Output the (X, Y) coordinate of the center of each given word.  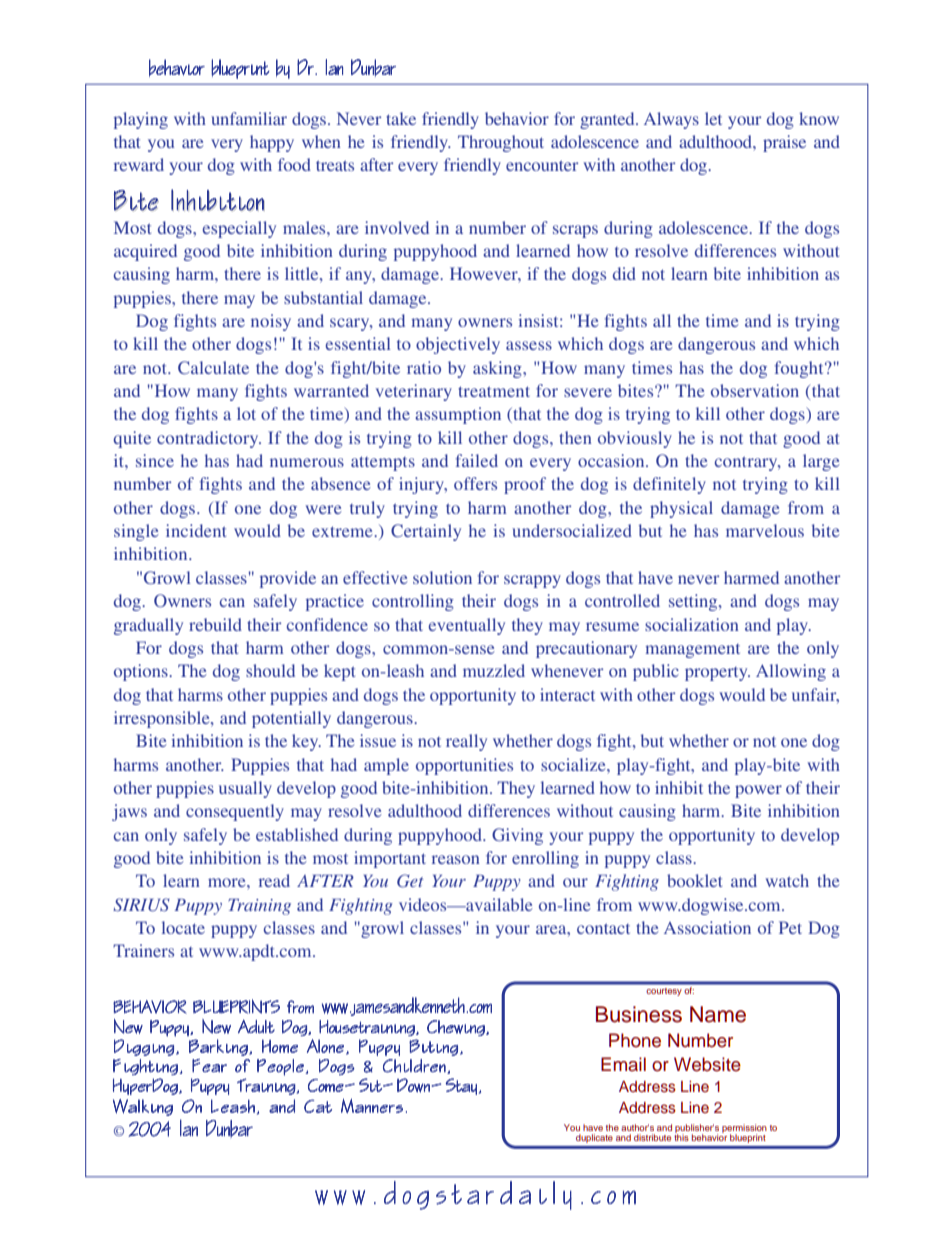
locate (183, 927)
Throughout (501, 143)
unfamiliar (249, 118)
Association (707, 927)
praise (784, 143)
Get (410, 881)
